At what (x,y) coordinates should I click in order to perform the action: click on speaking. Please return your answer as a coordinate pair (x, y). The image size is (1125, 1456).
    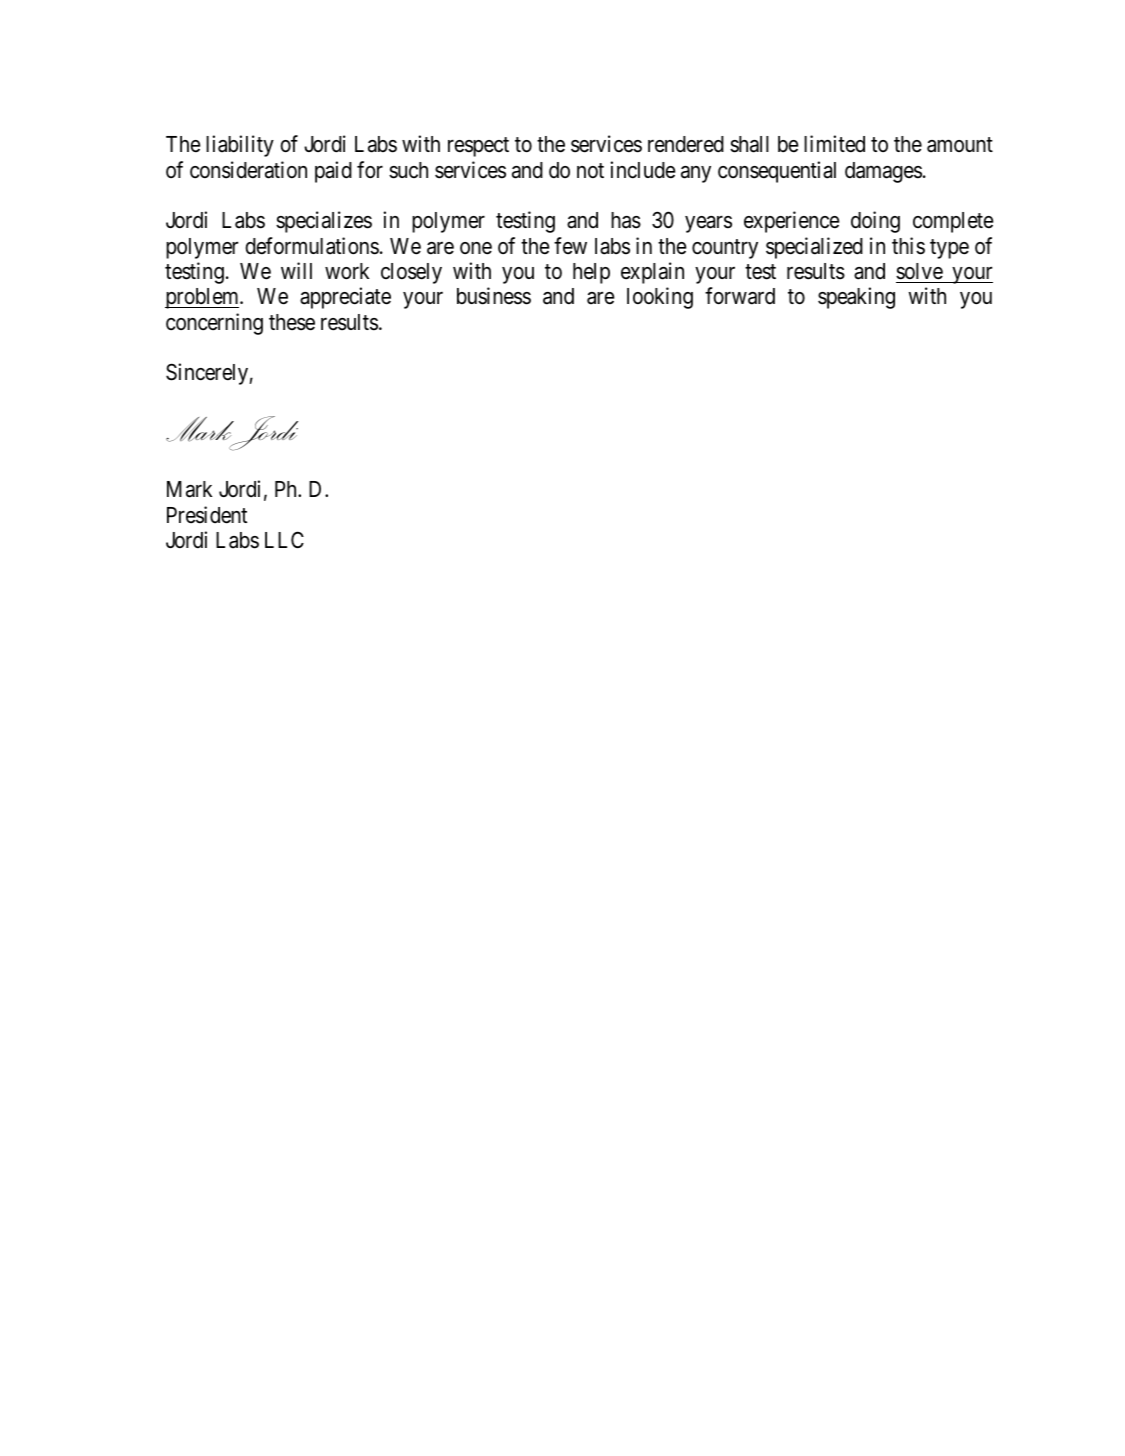
    Looking at the image, I should click on (856, 298).
